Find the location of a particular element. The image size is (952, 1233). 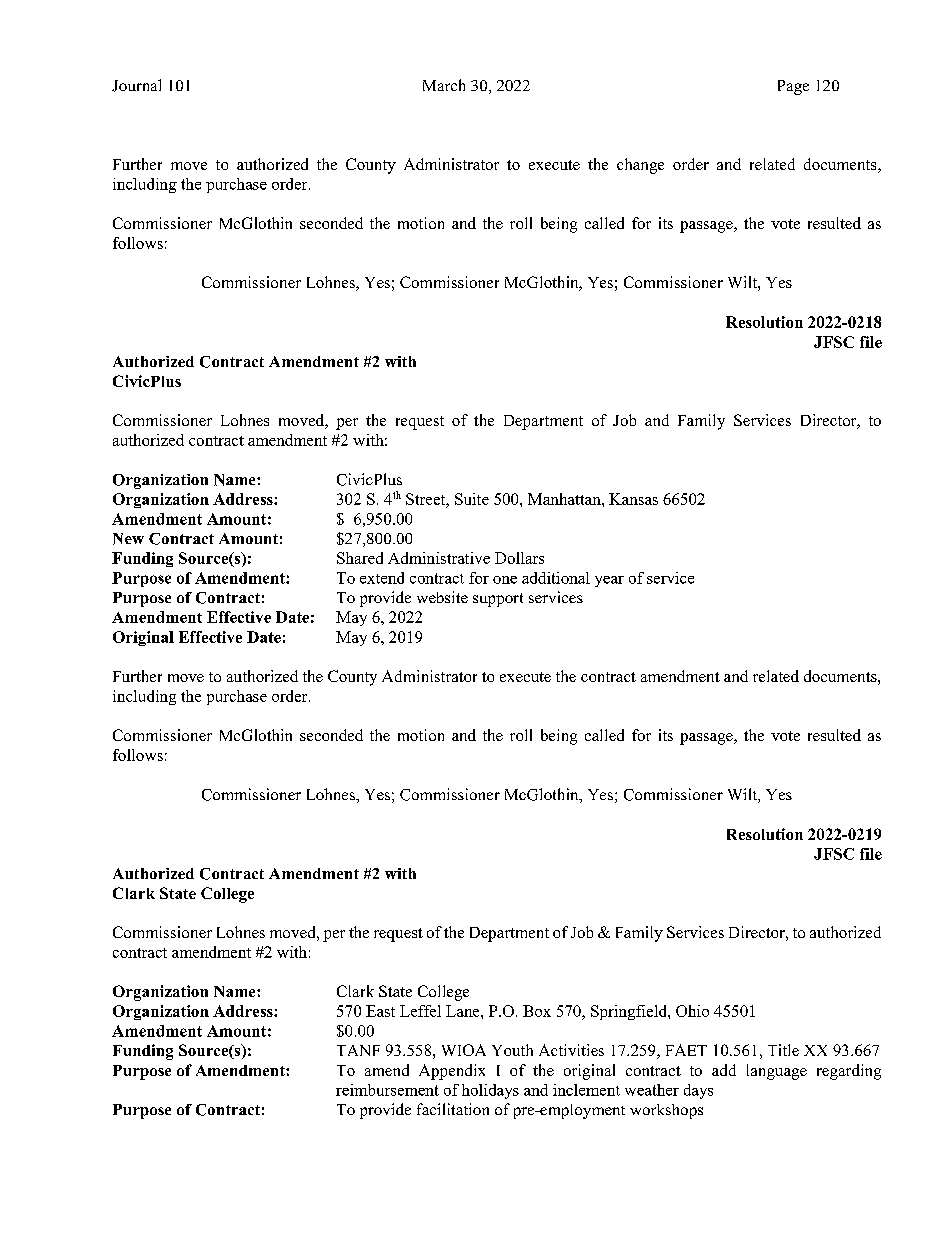

March is located at coordinates (444, 85).
